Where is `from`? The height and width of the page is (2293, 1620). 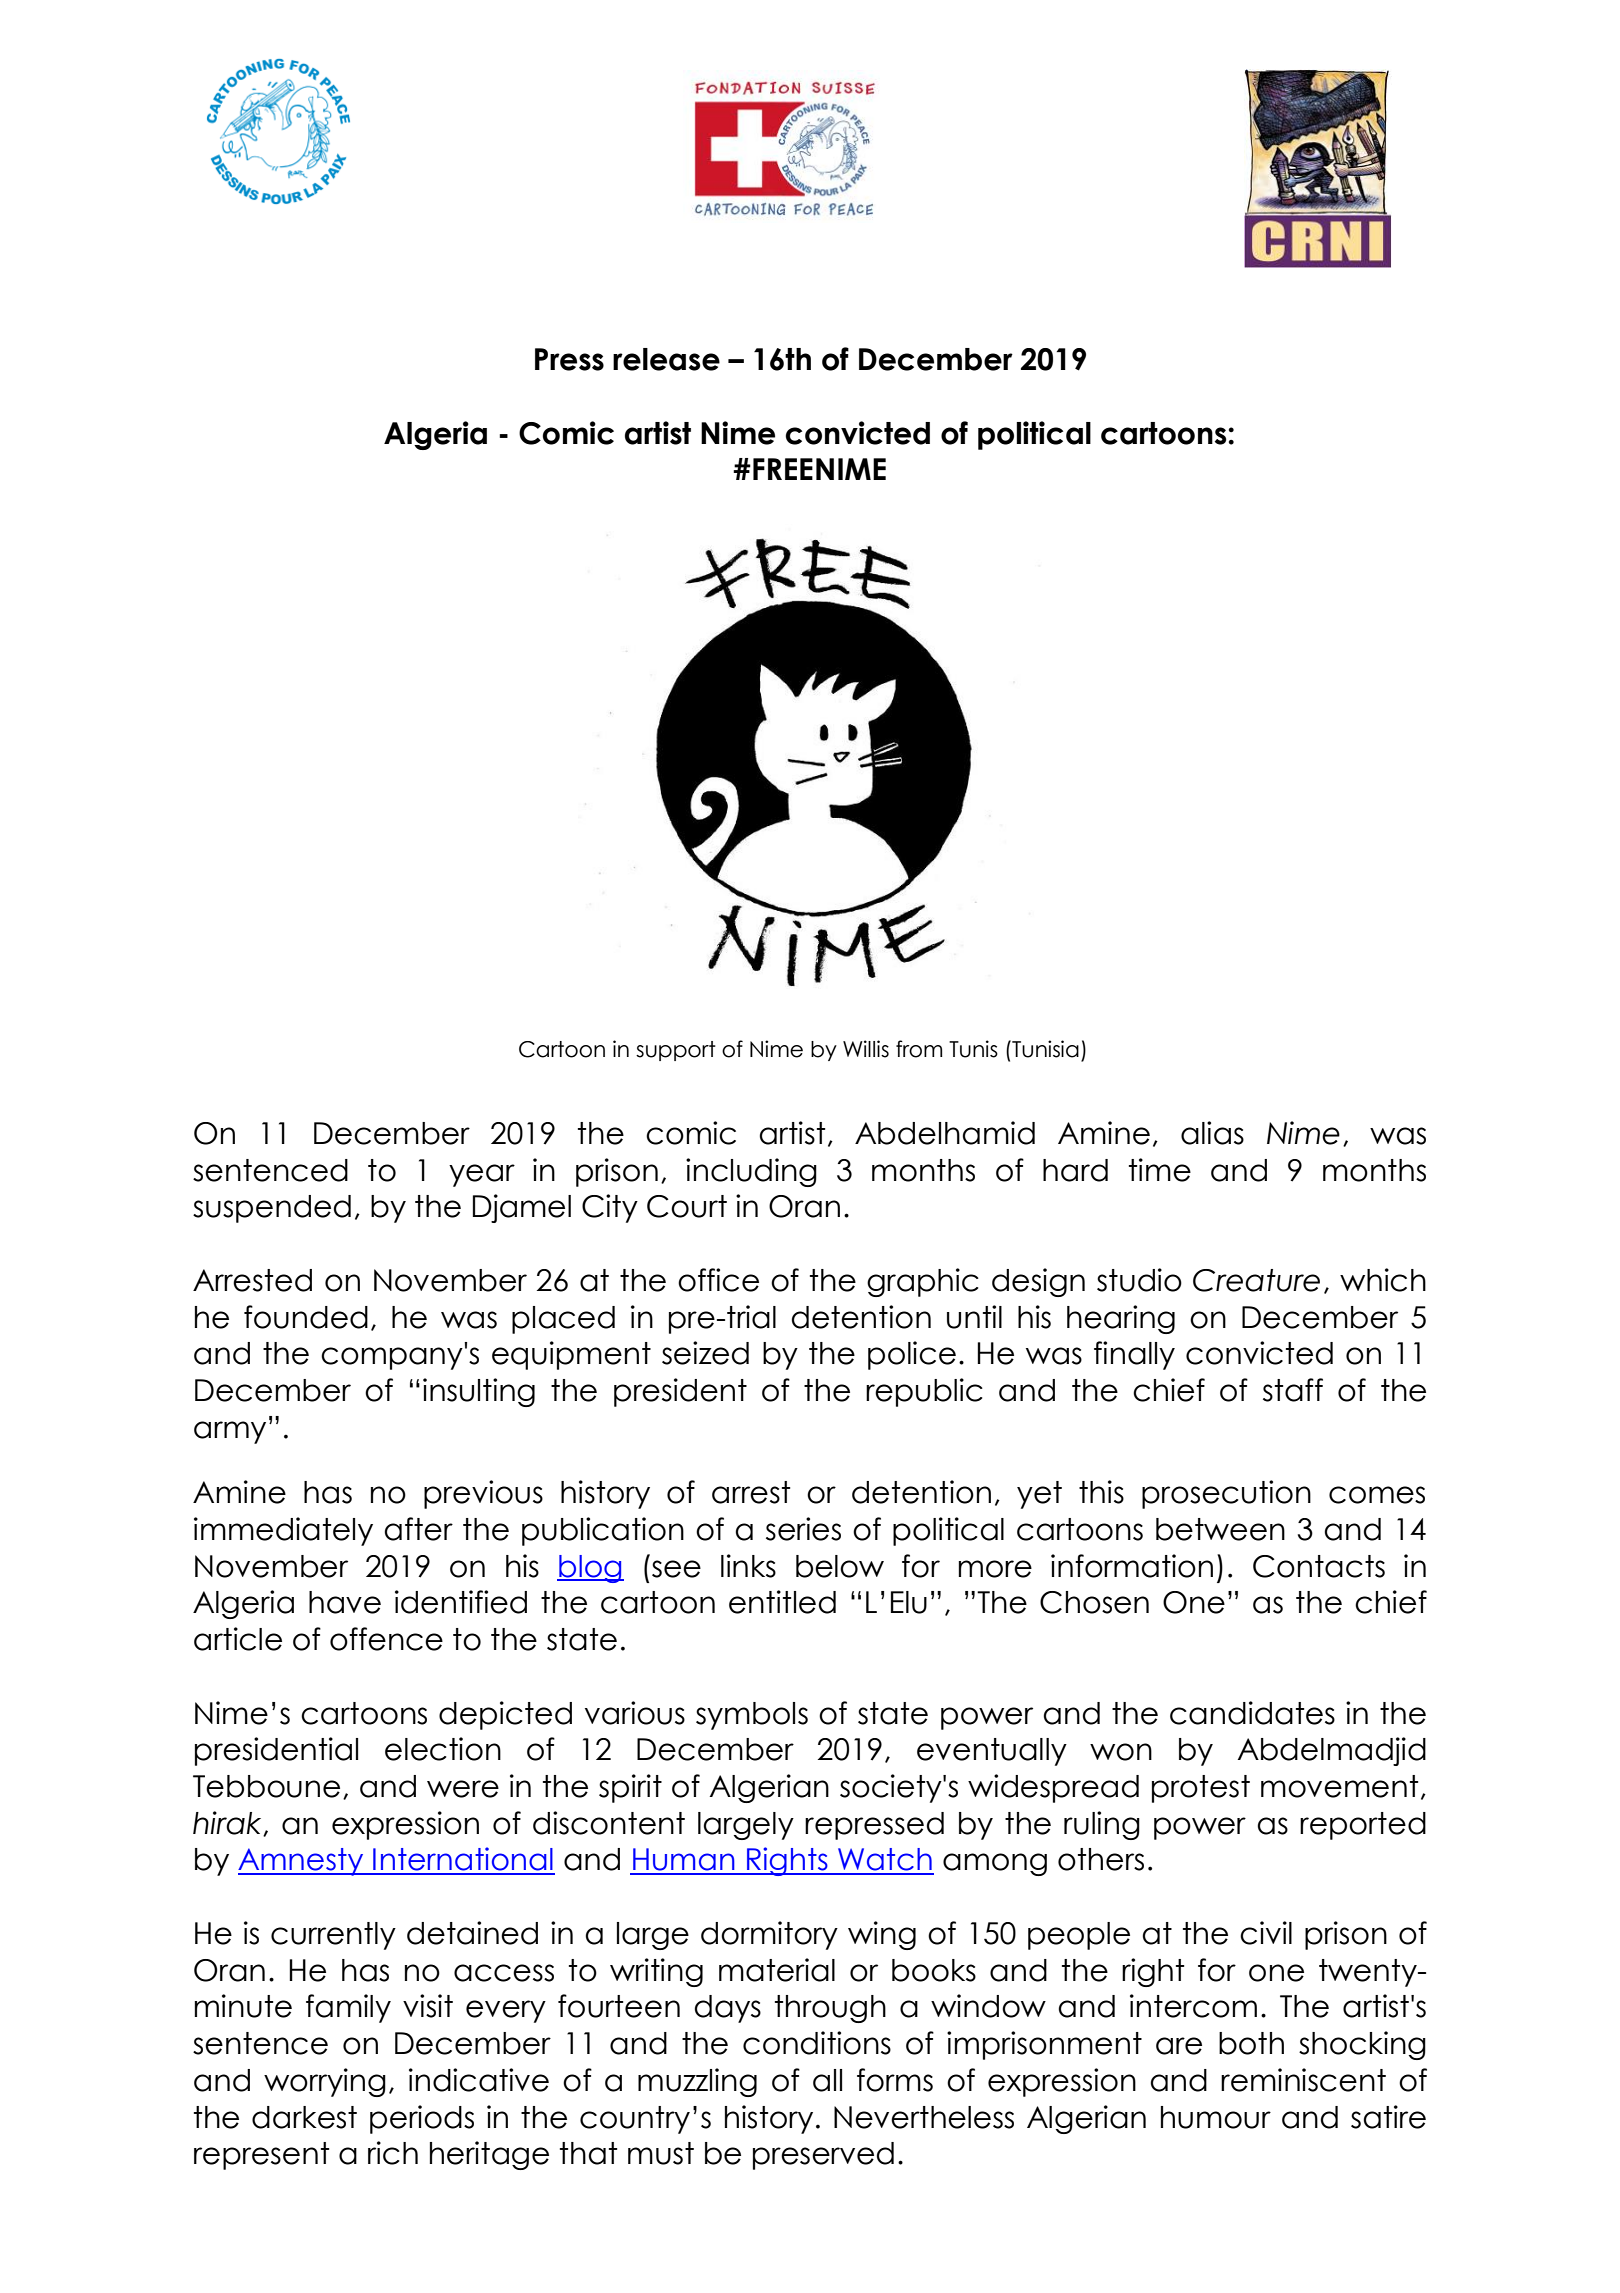 from is located at coordinates (919, 1049).
